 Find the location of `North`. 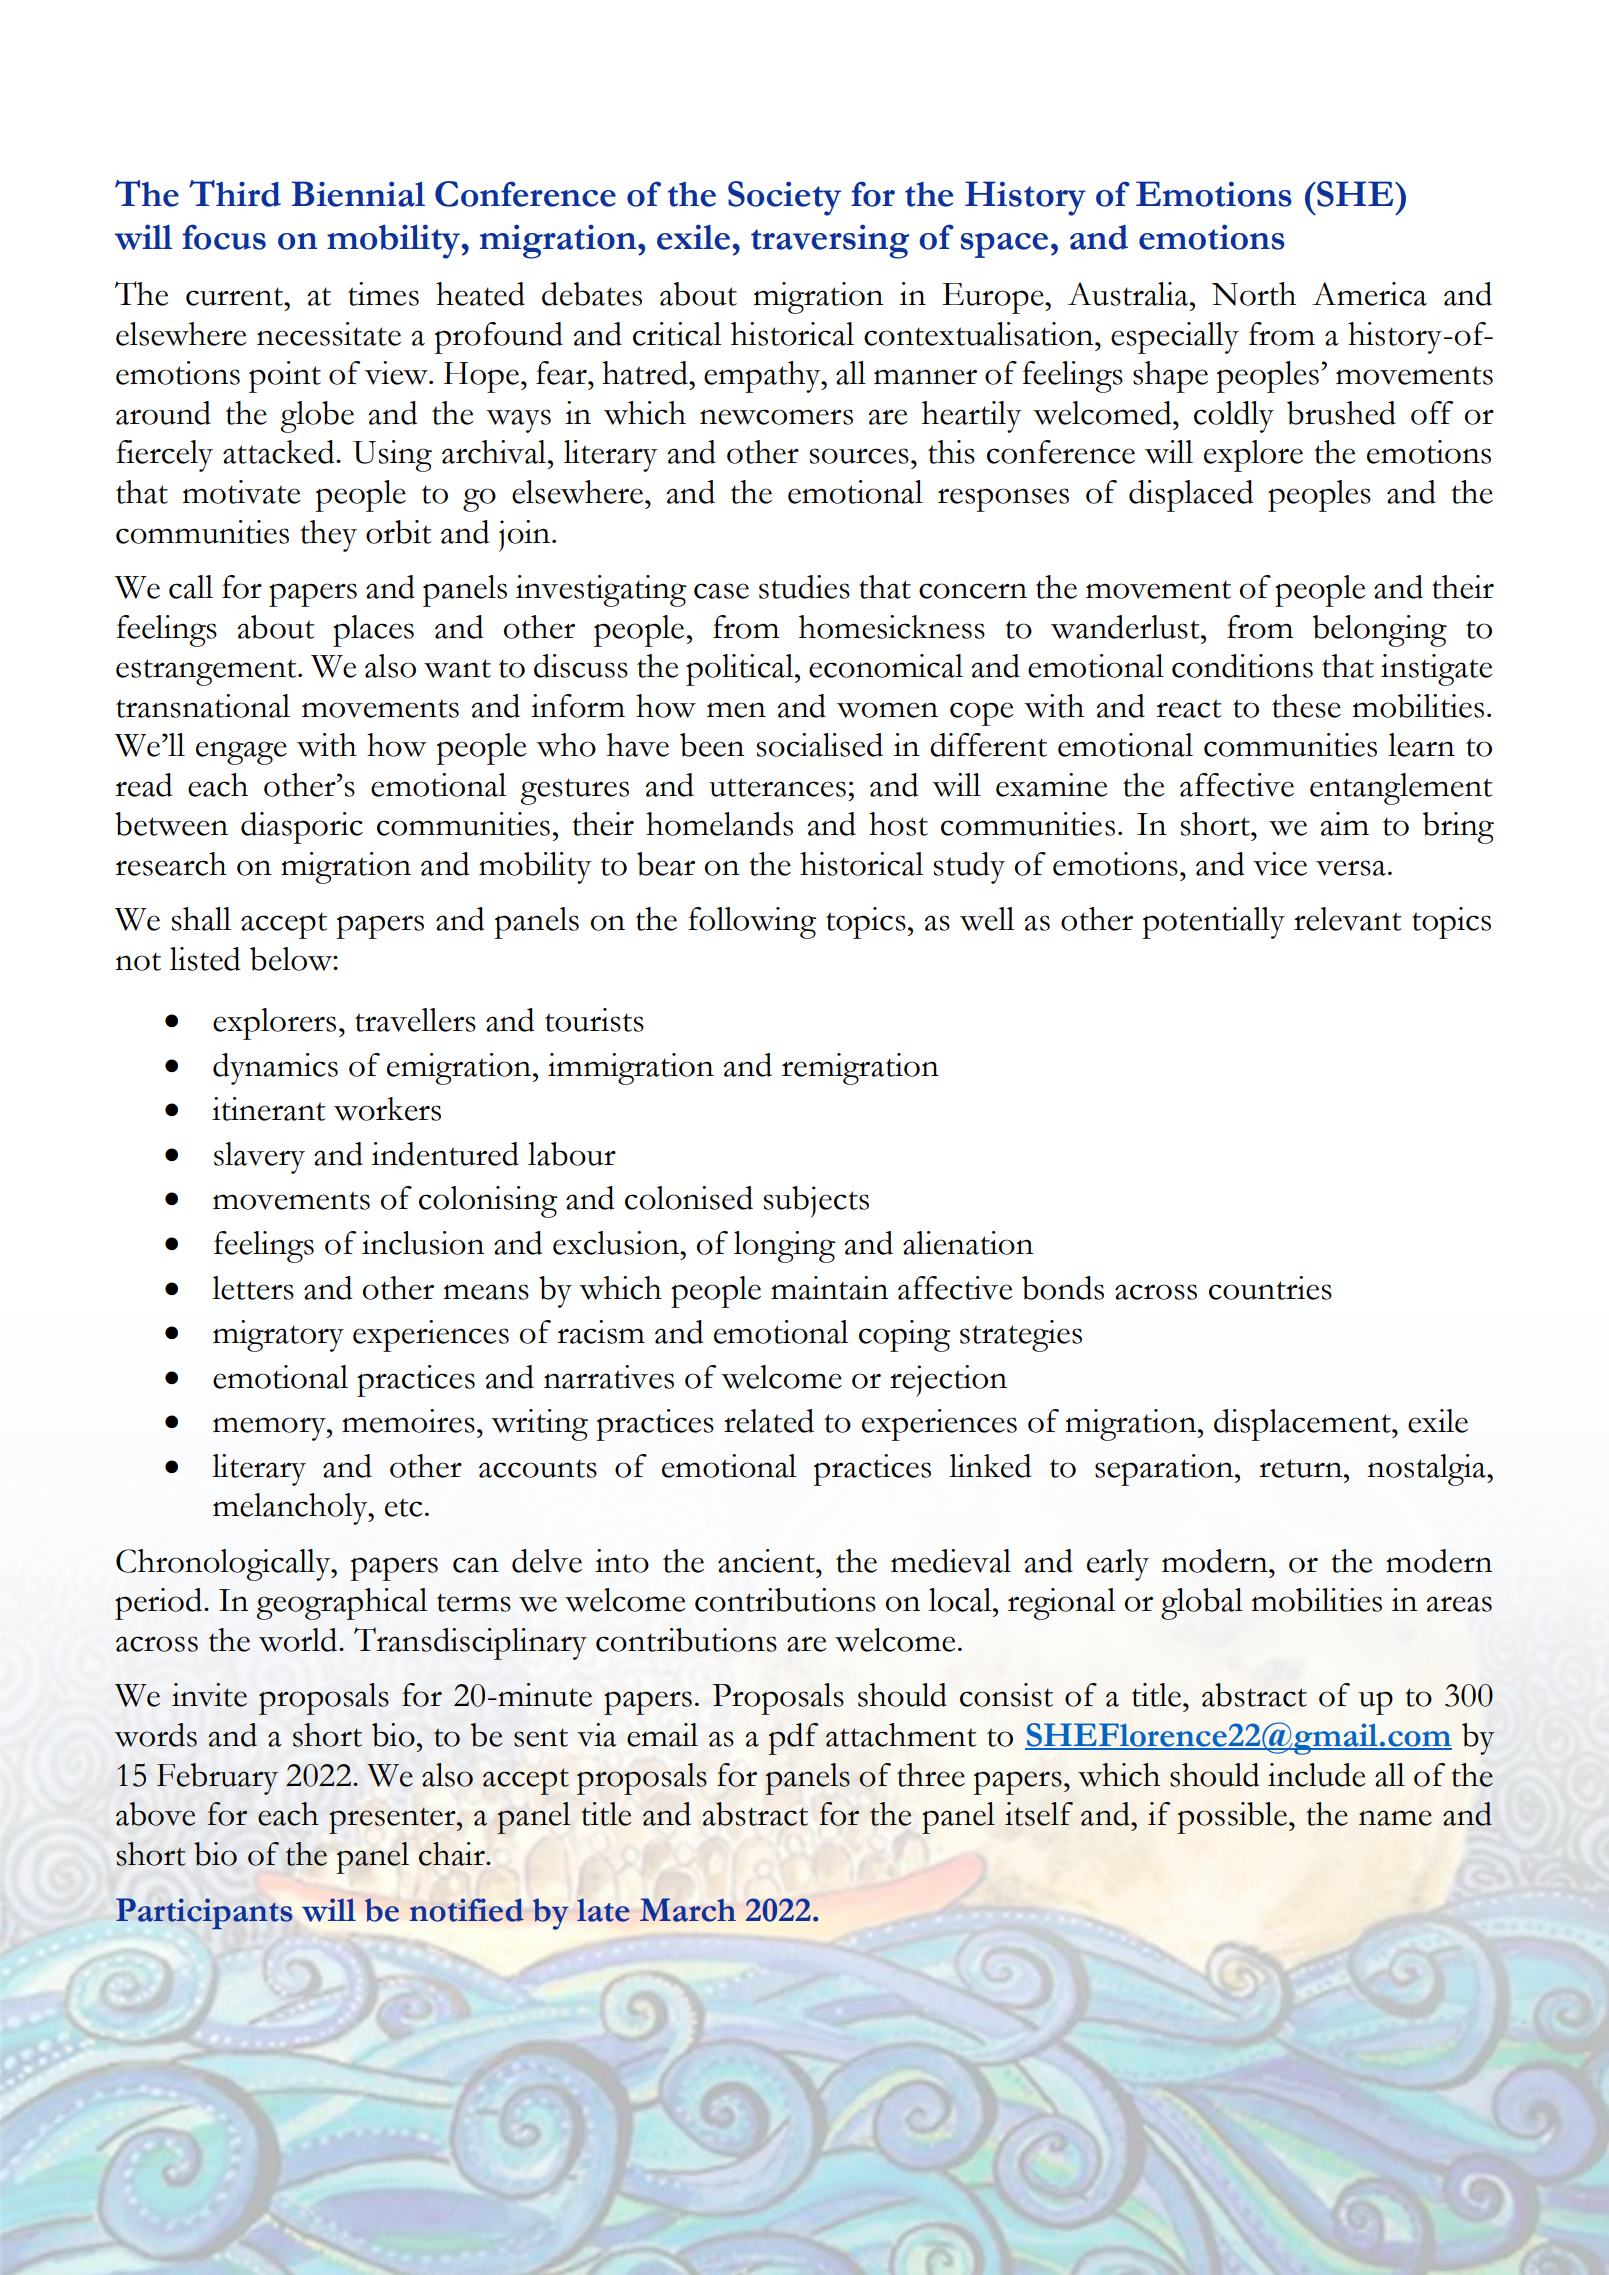

North is located at coordinates (1254, 294).
